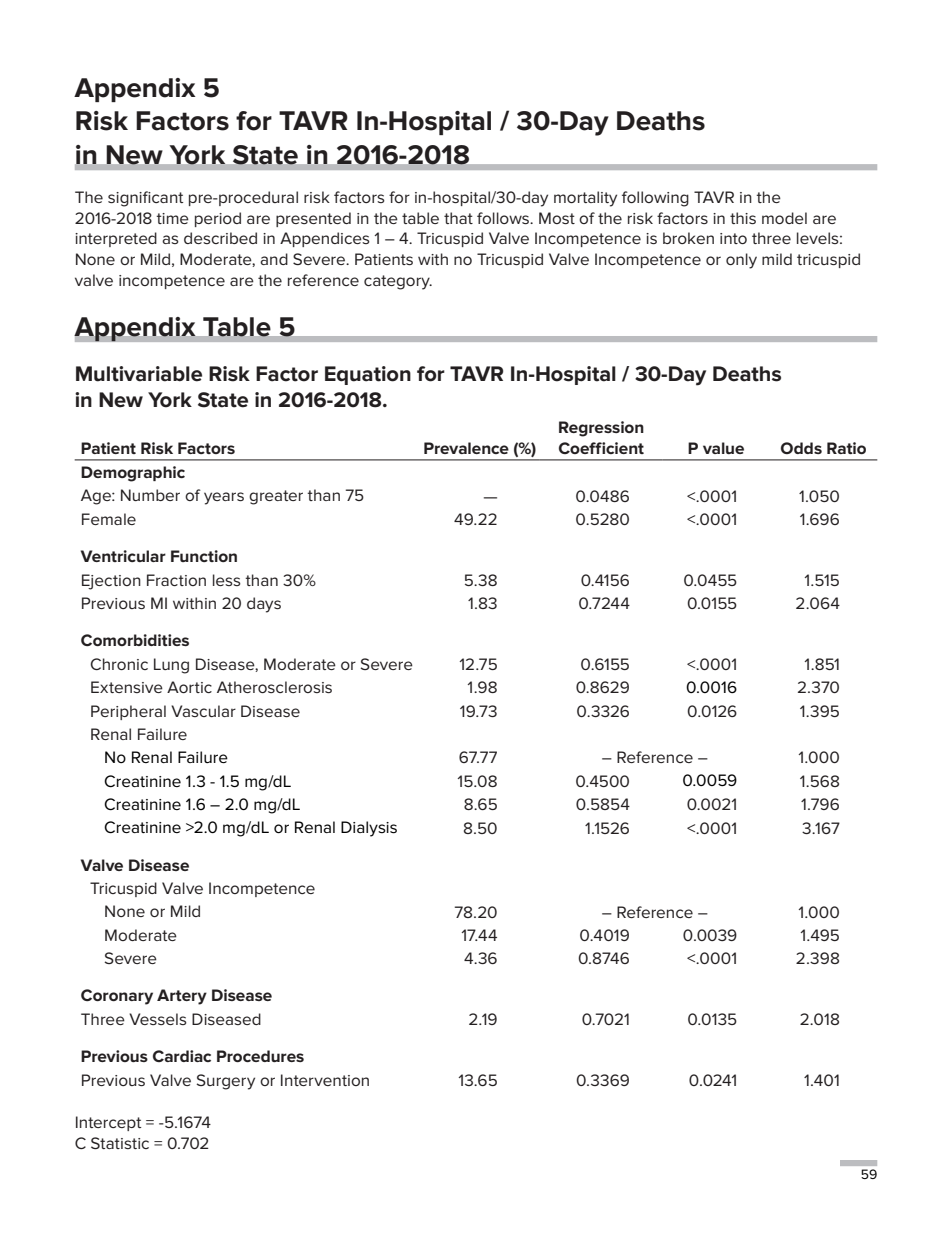 The height and width of the screenshot is (1233, 952). What do you see at coordinates (723, 448) in the screenshot?
I see `value` at bounding box center [723, 448].
